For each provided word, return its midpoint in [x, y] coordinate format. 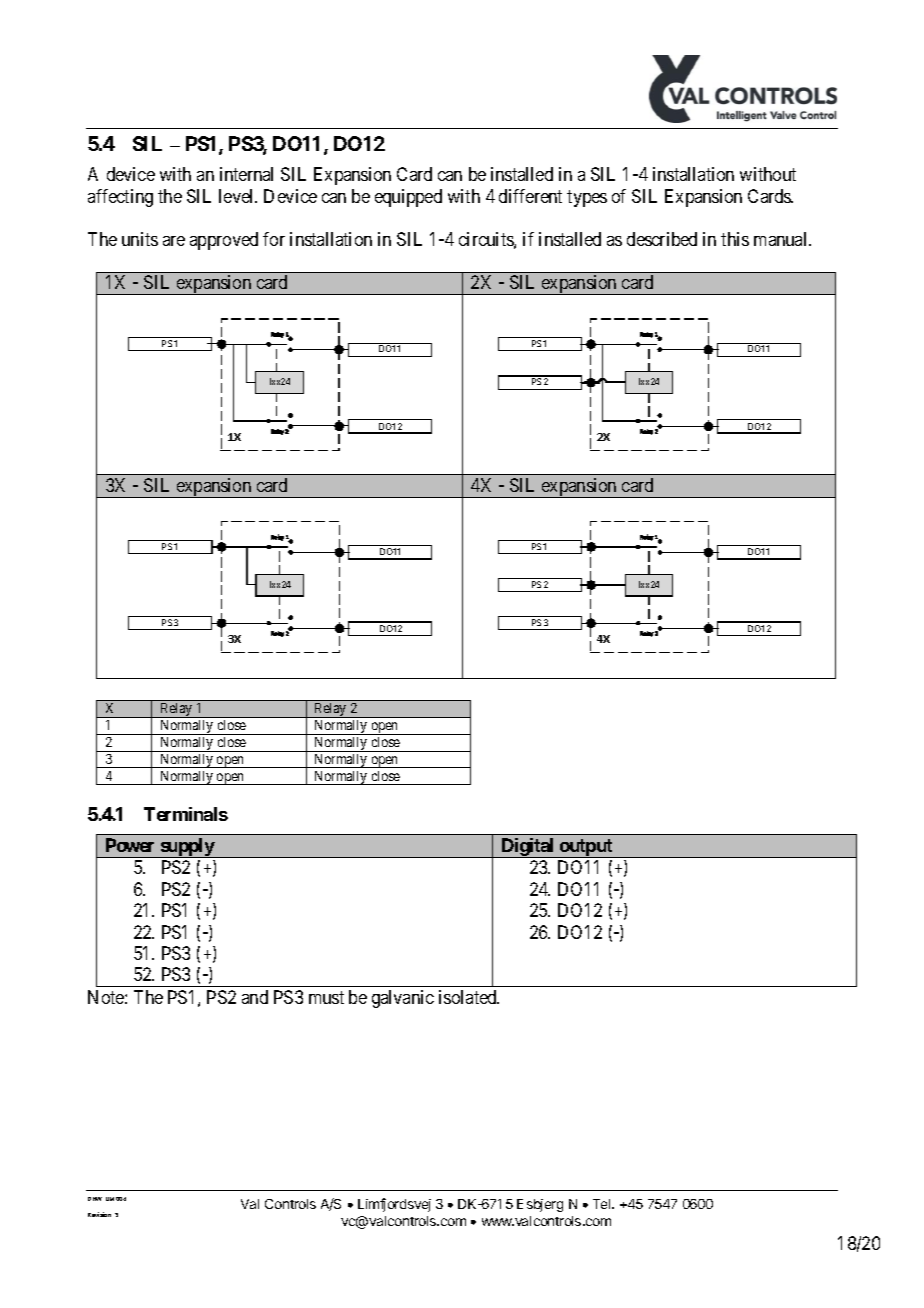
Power [130, 845]
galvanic [403, 999]
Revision [99, 1214]
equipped [408, 198]
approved [224, 241]
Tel [603, 1204]
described [662, 239]
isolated [469, 997]
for [274, 239]
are [174, 241]
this [735, 239]
